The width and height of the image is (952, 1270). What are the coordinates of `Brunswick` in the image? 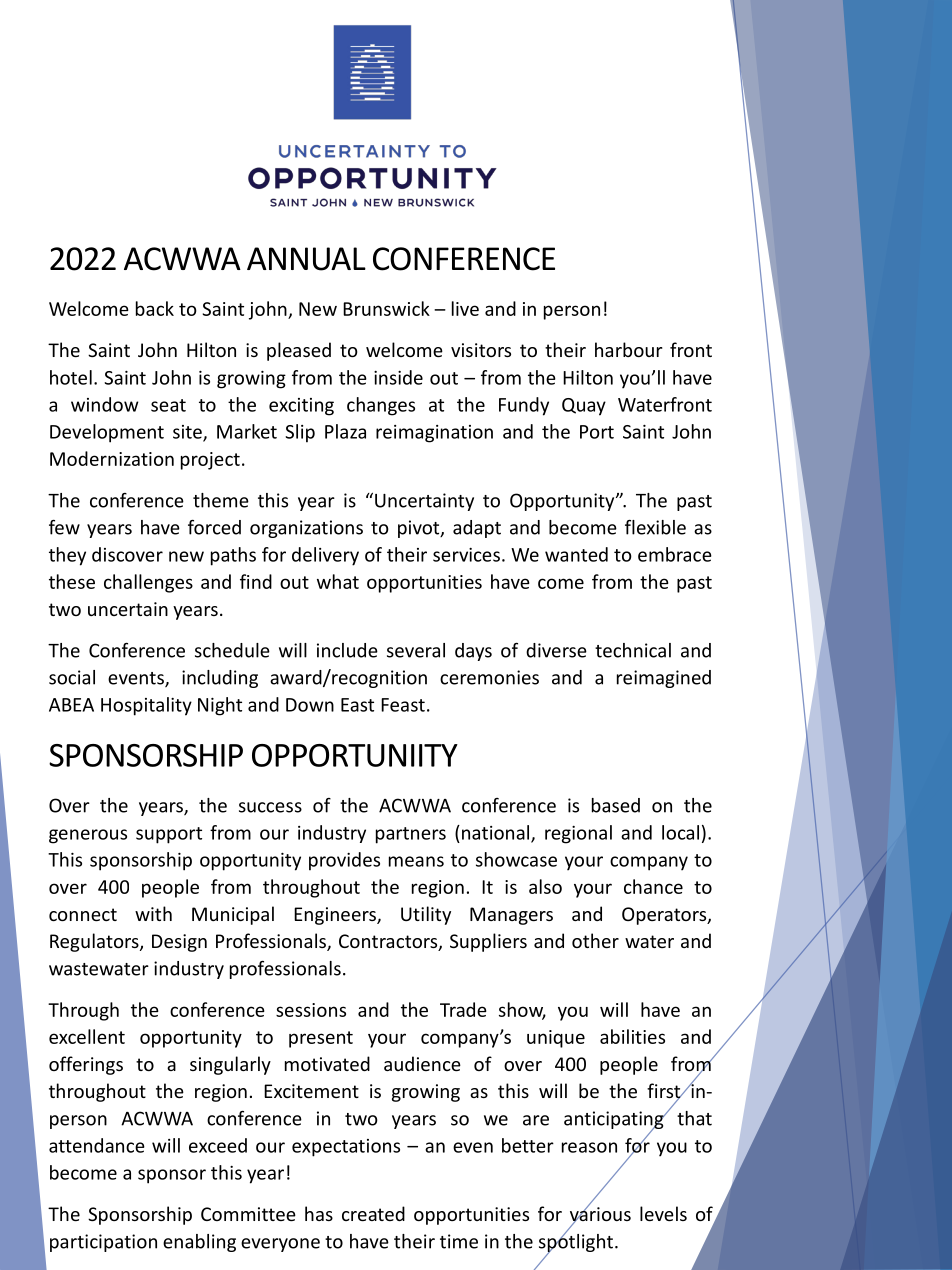 It's located at (386, 308).
